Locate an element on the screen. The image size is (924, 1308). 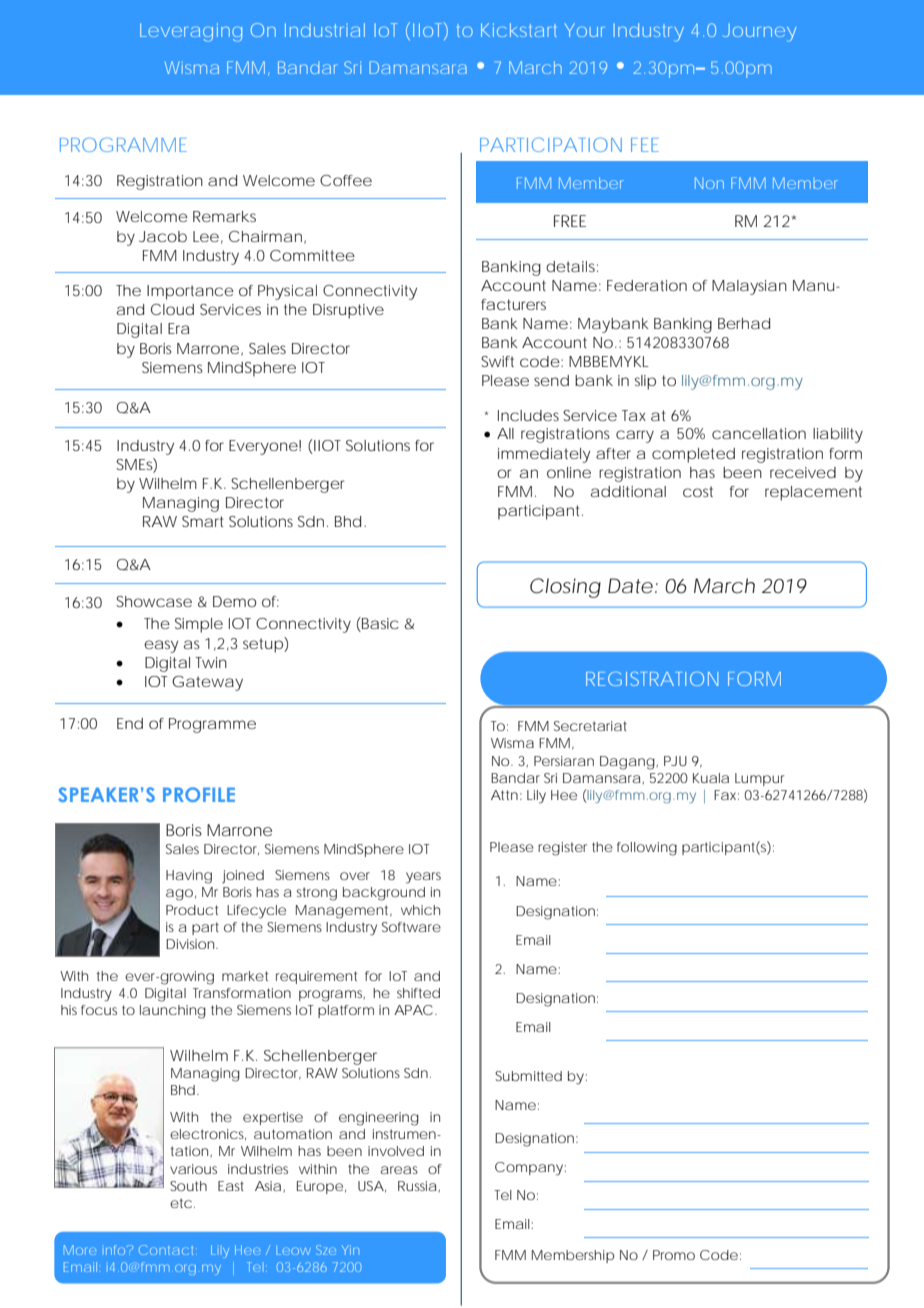
PROFILE is located at coordinates (199, 794).
